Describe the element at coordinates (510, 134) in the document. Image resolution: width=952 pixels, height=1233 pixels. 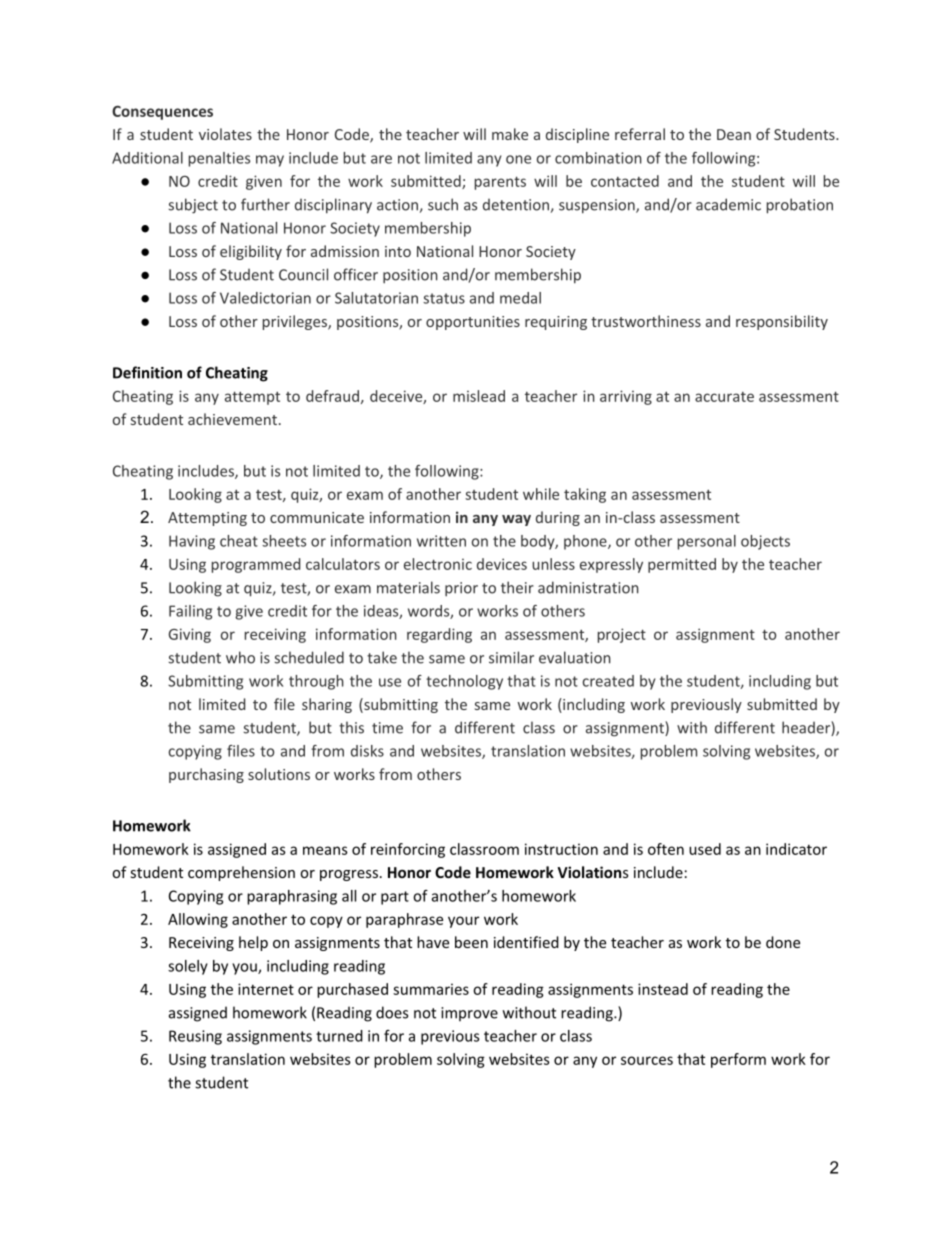
I see `make` at that location.
